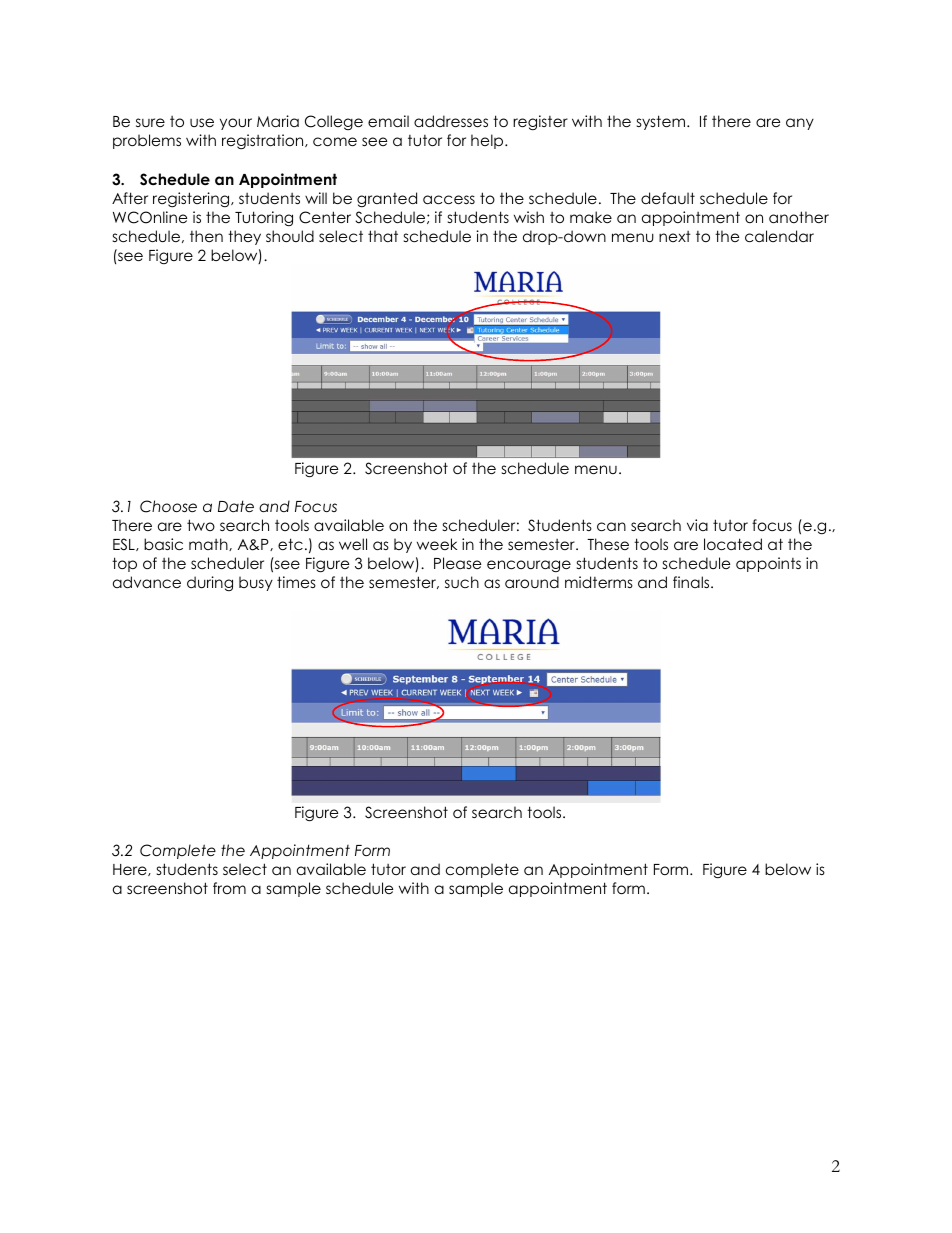  What do you see at coordinates (462, 582) in the screenshot?
I see `such` at bounding box center [462, 582].
